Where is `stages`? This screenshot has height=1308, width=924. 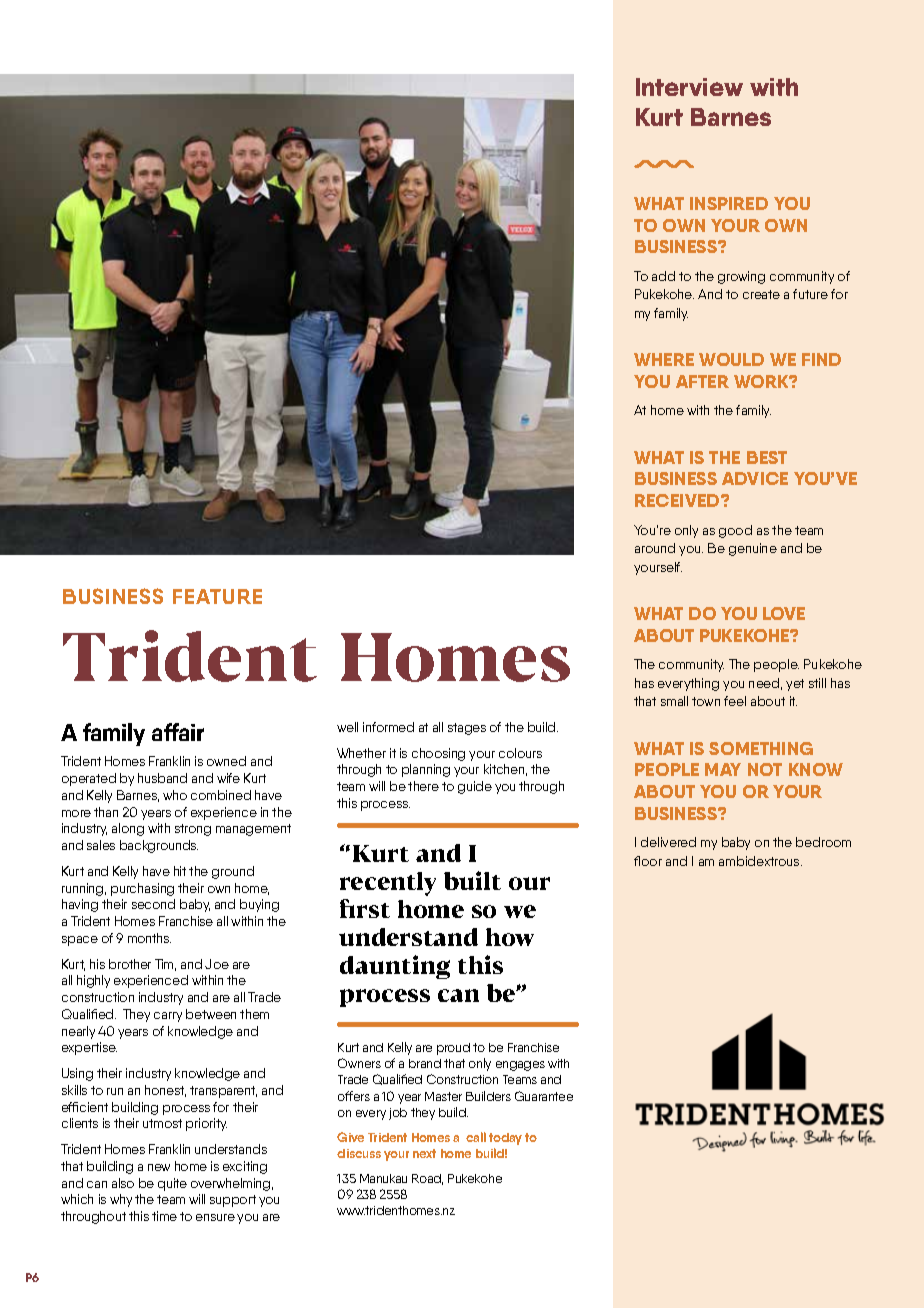
stages is located at coordinates (467, 729).
